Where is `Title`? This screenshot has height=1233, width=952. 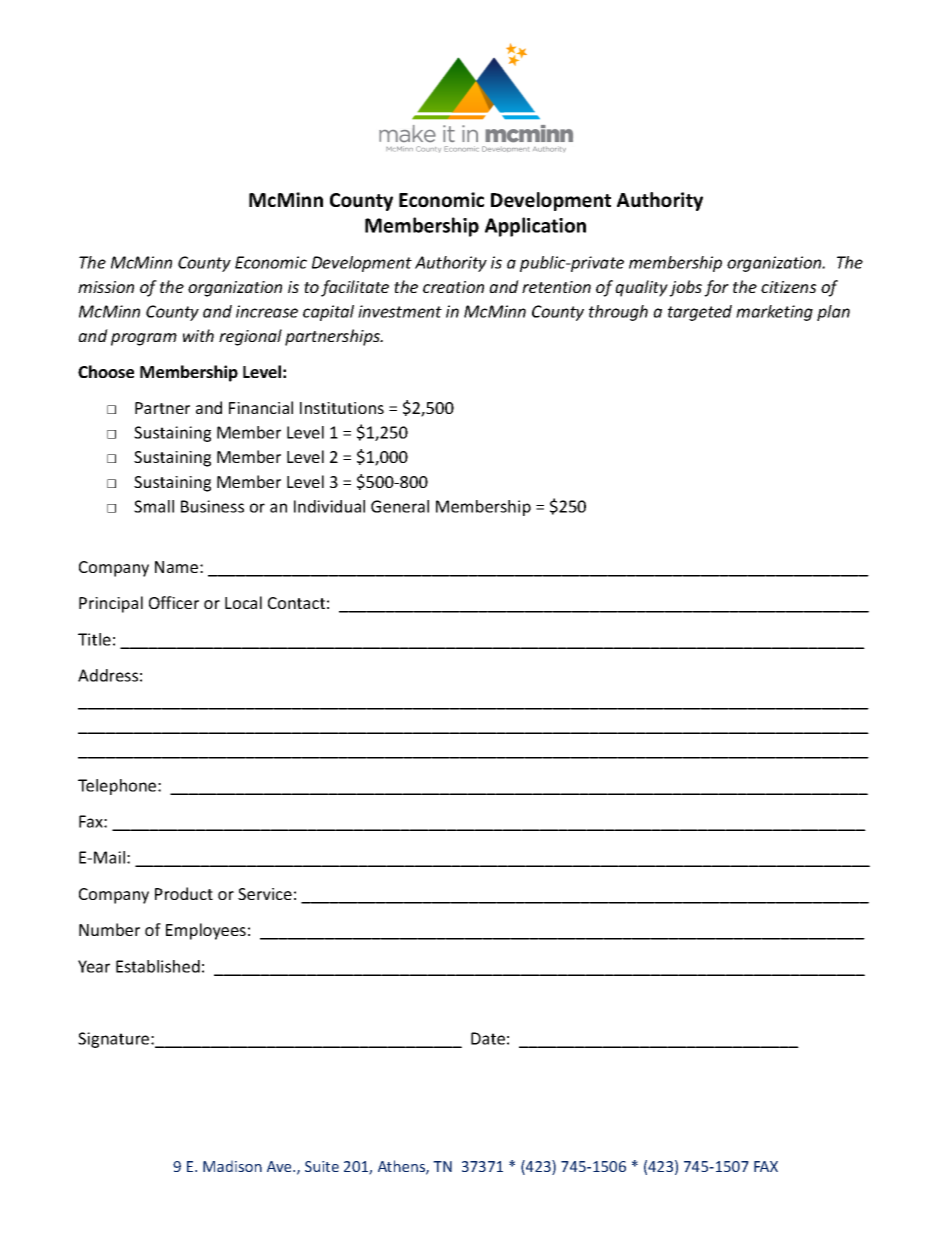
Title is located at coordinates (94, 639).
